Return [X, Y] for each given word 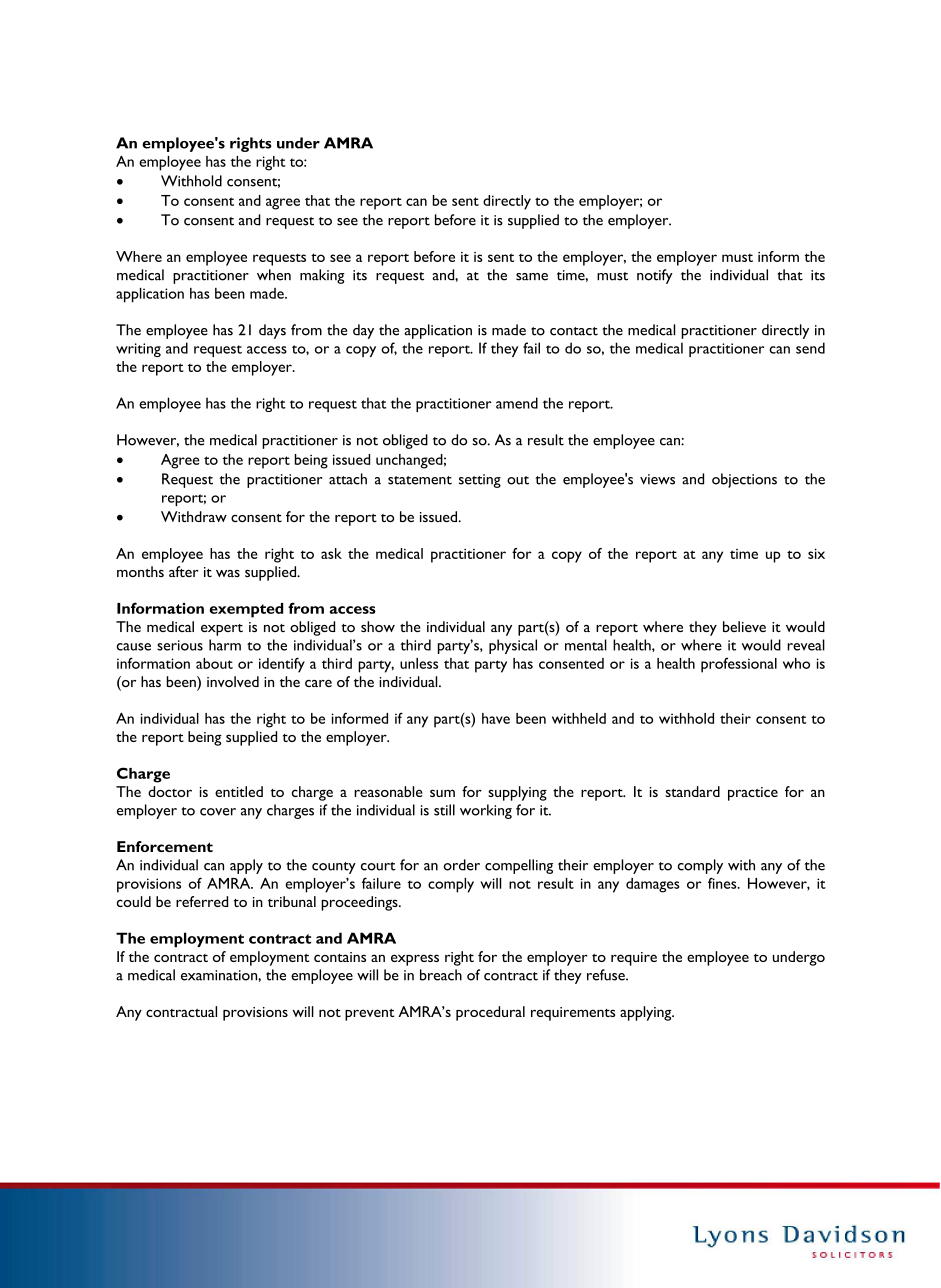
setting [480, 481]
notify [655, 276]
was [228, 573]
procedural [490, 1013]
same [532, 277]
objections [744, 480]
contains [340, 957]
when [274, 275]
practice [753, 794]
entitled [239, 791]
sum [442, 793]
